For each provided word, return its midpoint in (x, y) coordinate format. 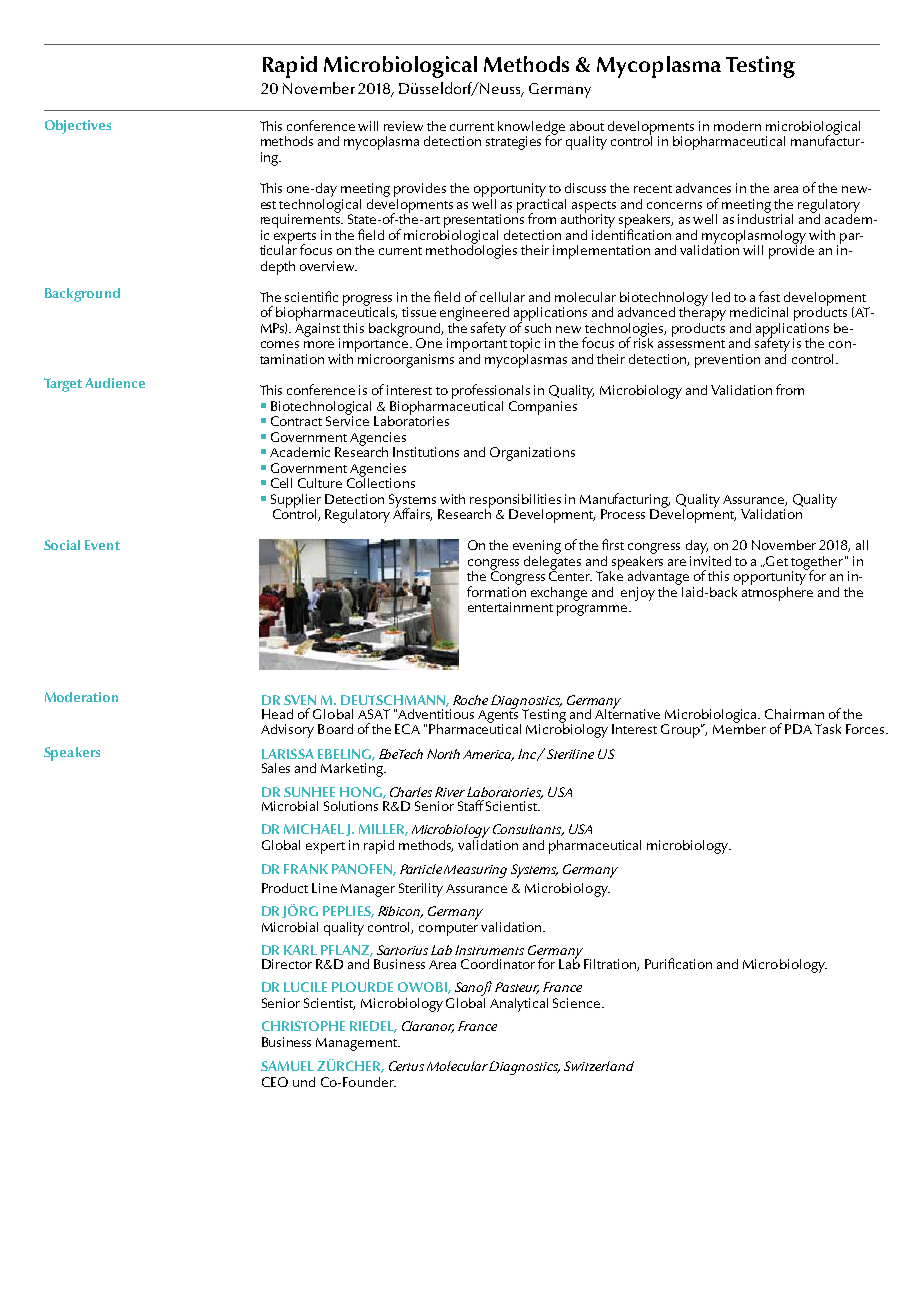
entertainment (510, 607)
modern (737, 126)
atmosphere (777, 592)
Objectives (78, 127)
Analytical (519, 1005)
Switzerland (599, 1066)
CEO (275, 1082)
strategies (513, 143)
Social (62, 545)
